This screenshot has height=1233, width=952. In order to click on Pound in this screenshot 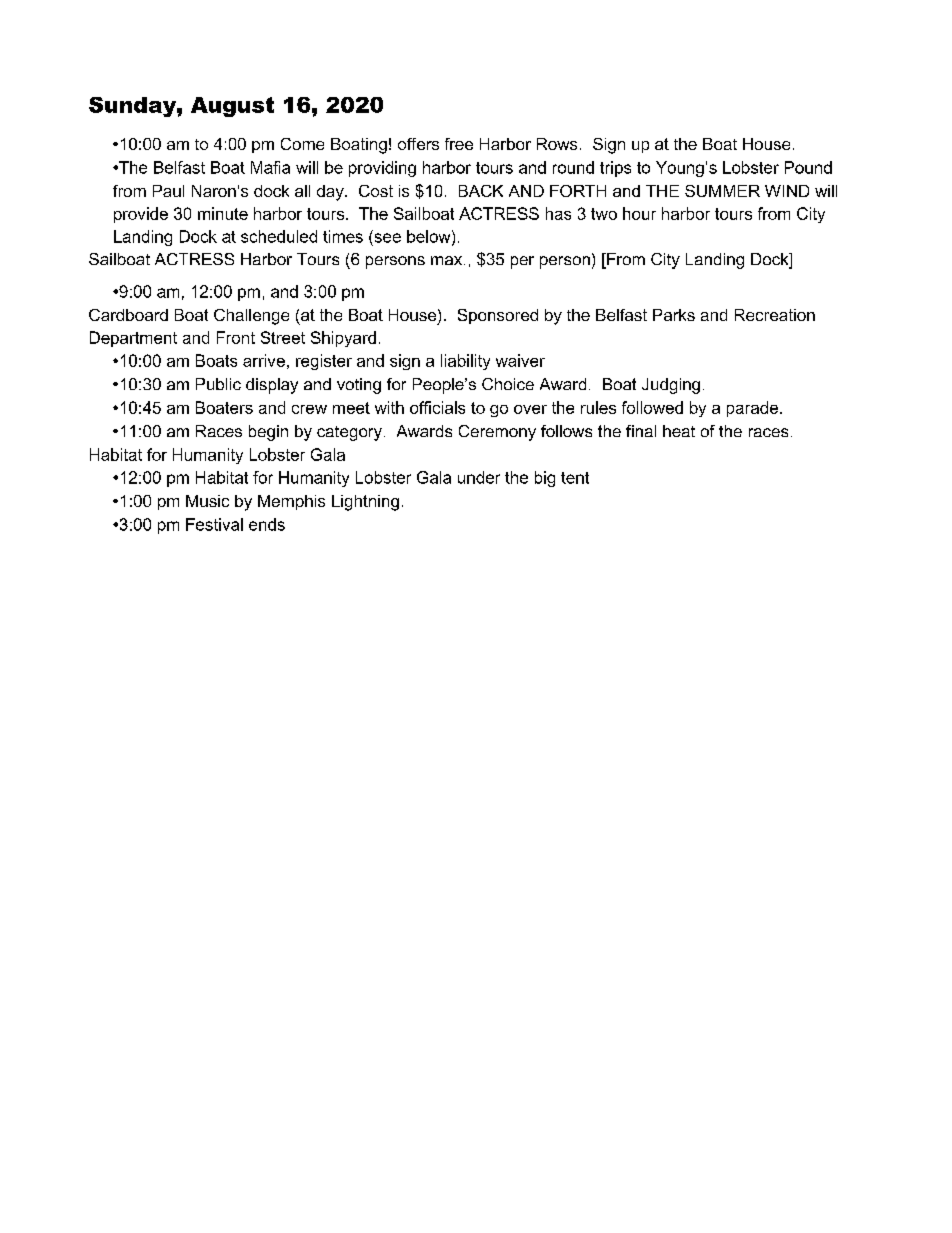, I will do `click(808, 167)`.
